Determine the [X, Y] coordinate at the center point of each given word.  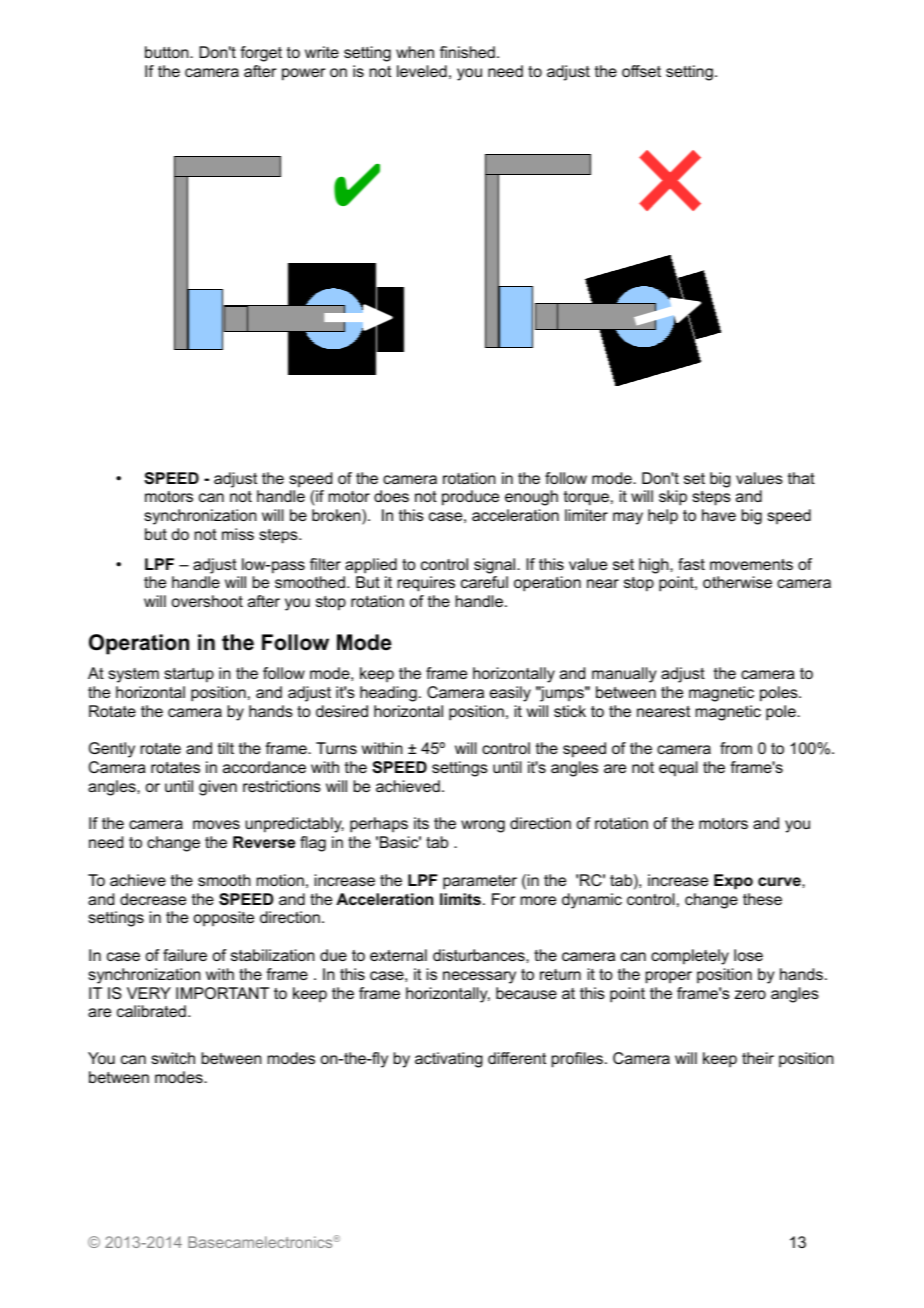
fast [691, 564]
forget [261, 54]
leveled [422, 71]
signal [496, 566]
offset [641, 71]
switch [173, 1058]
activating [449, 1060]
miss [238, 534]
